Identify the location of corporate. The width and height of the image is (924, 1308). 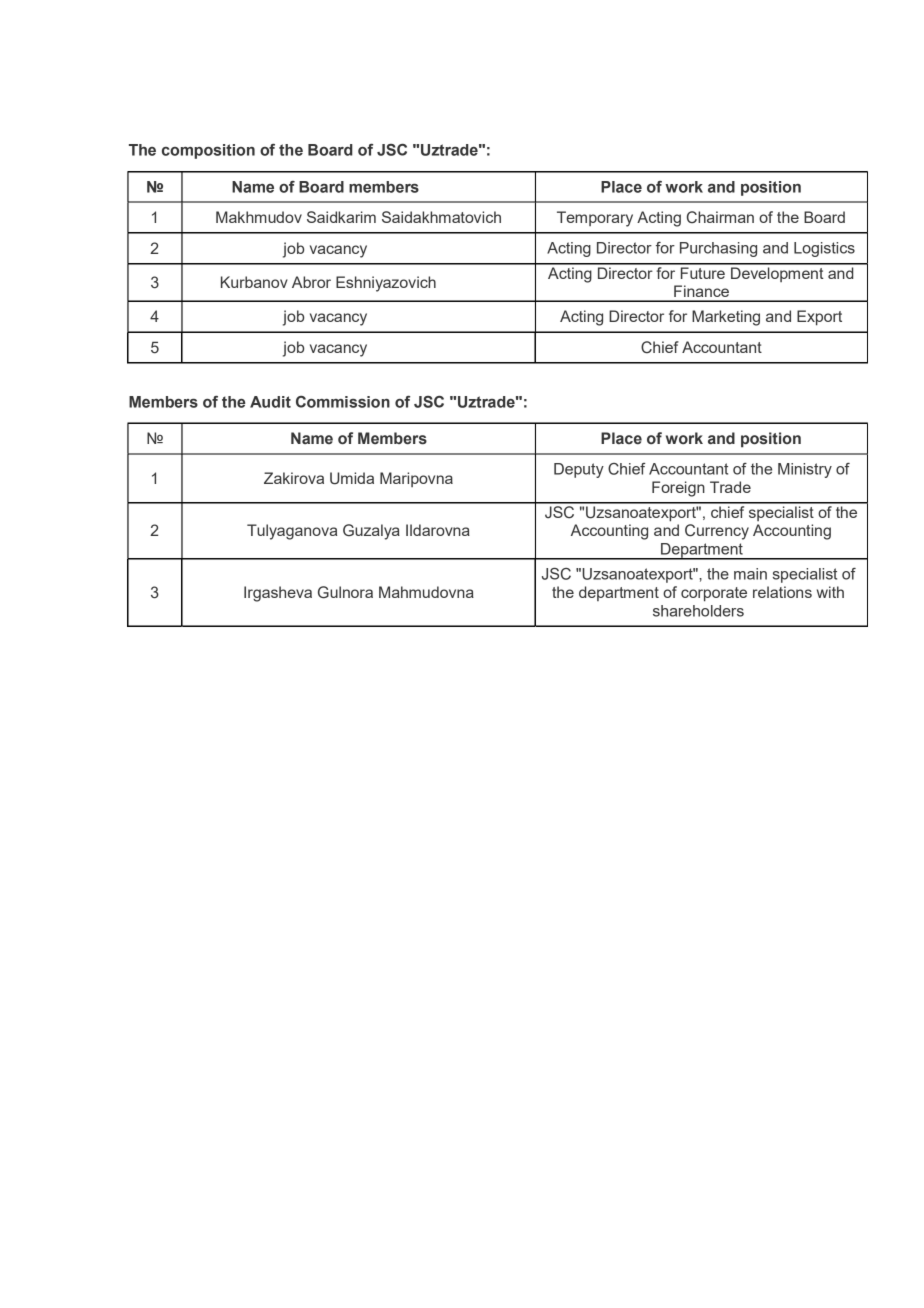
(714, 594).
